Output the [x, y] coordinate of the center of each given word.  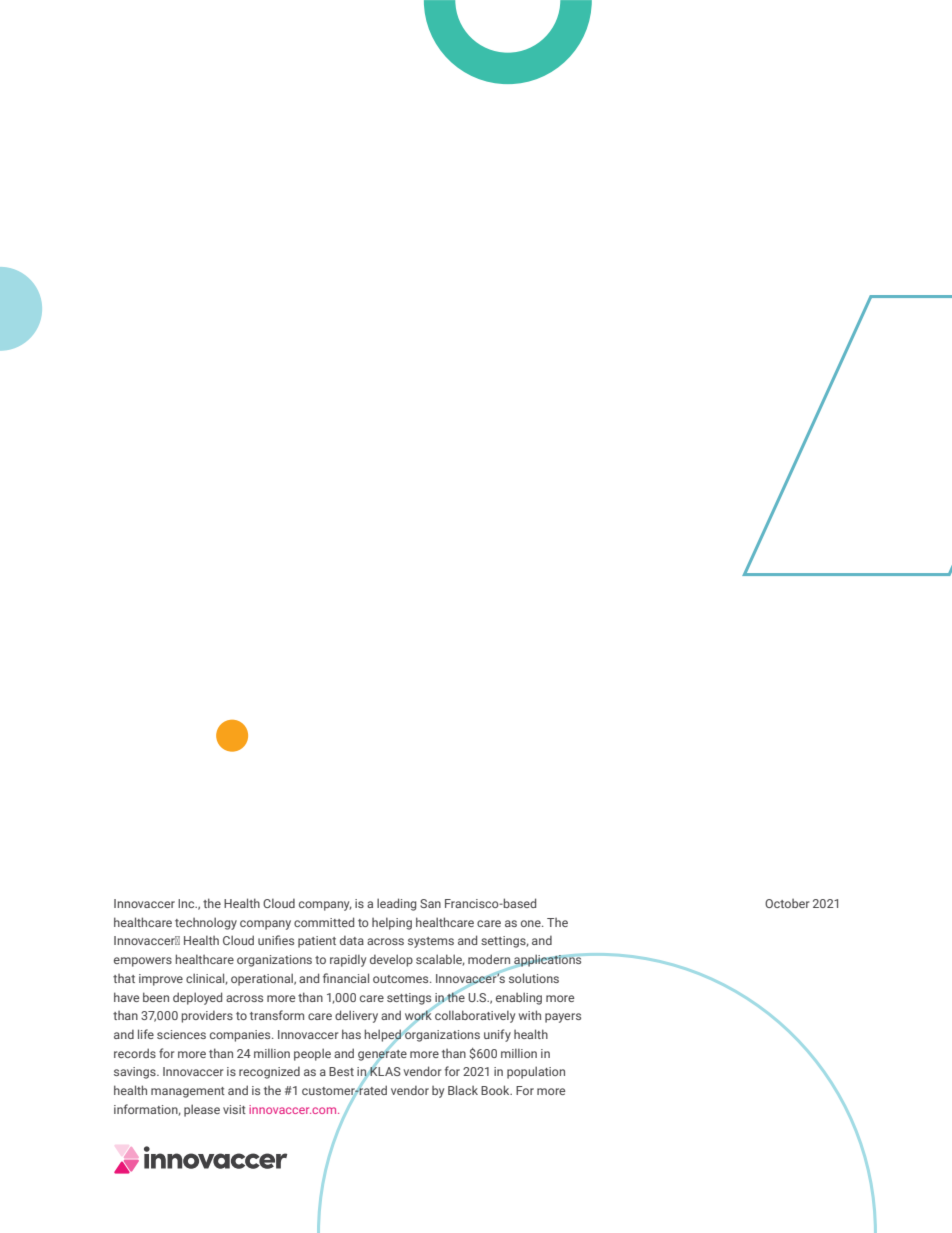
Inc [187, 903]
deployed [197, 998]
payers [563, 1018]
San [430, 903]
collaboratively [474, 1015]
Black [463, 1090]
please [202, 1110]
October [787, 903]
